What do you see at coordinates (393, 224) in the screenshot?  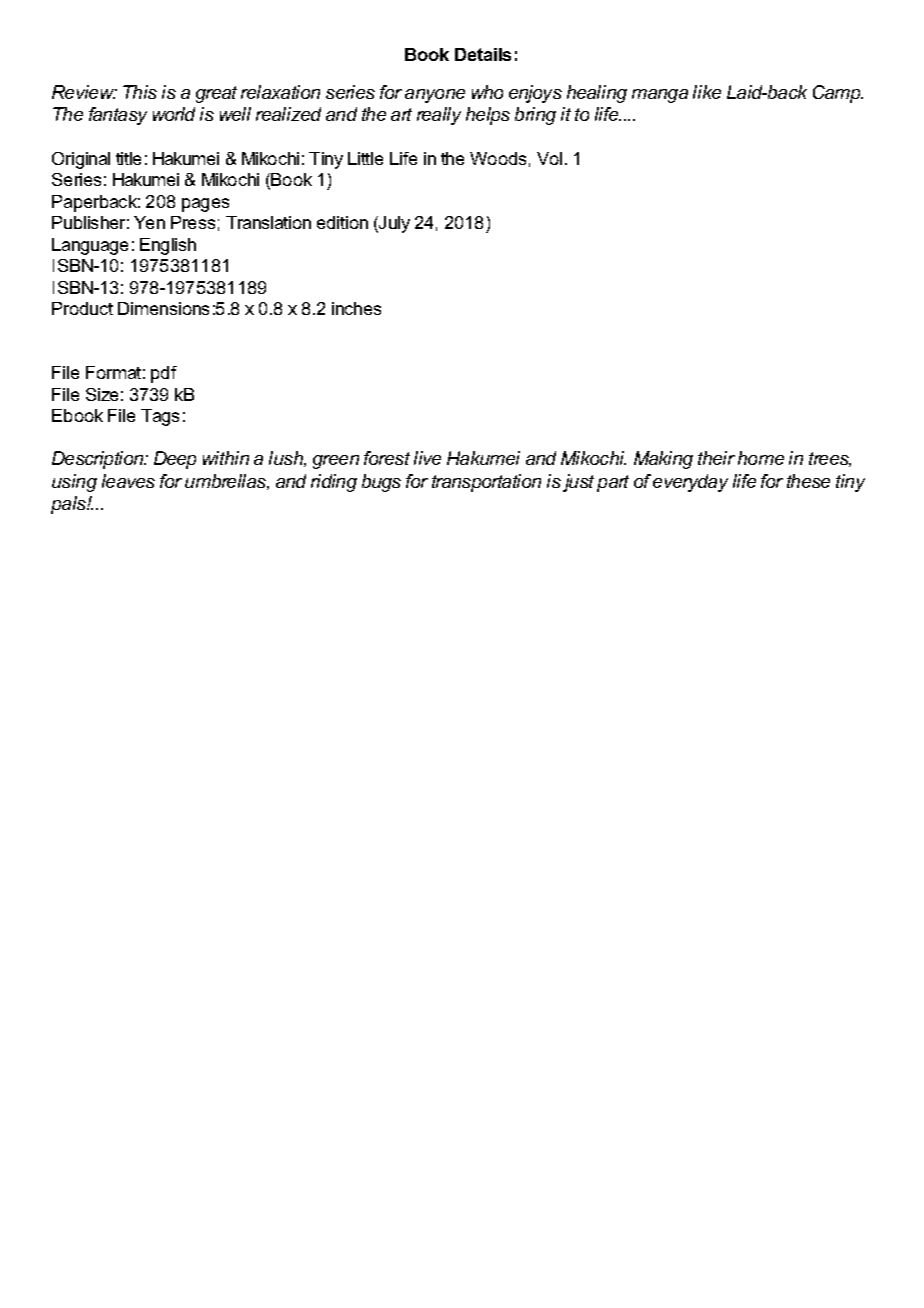 I see `July` at bounding box center [393, 224].
